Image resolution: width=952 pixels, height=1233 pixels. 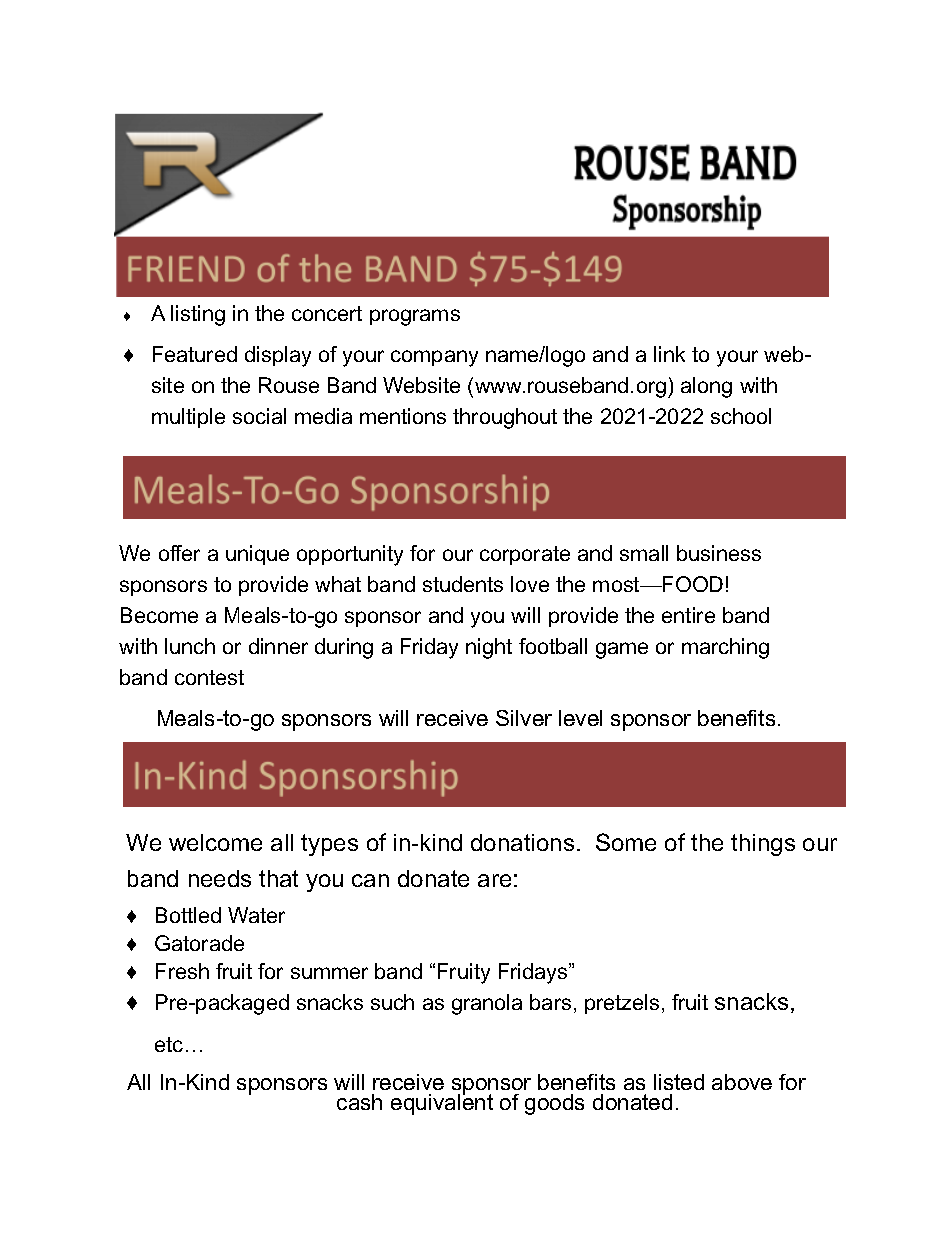 I want to click on Some, so click(x=626, y=842).
